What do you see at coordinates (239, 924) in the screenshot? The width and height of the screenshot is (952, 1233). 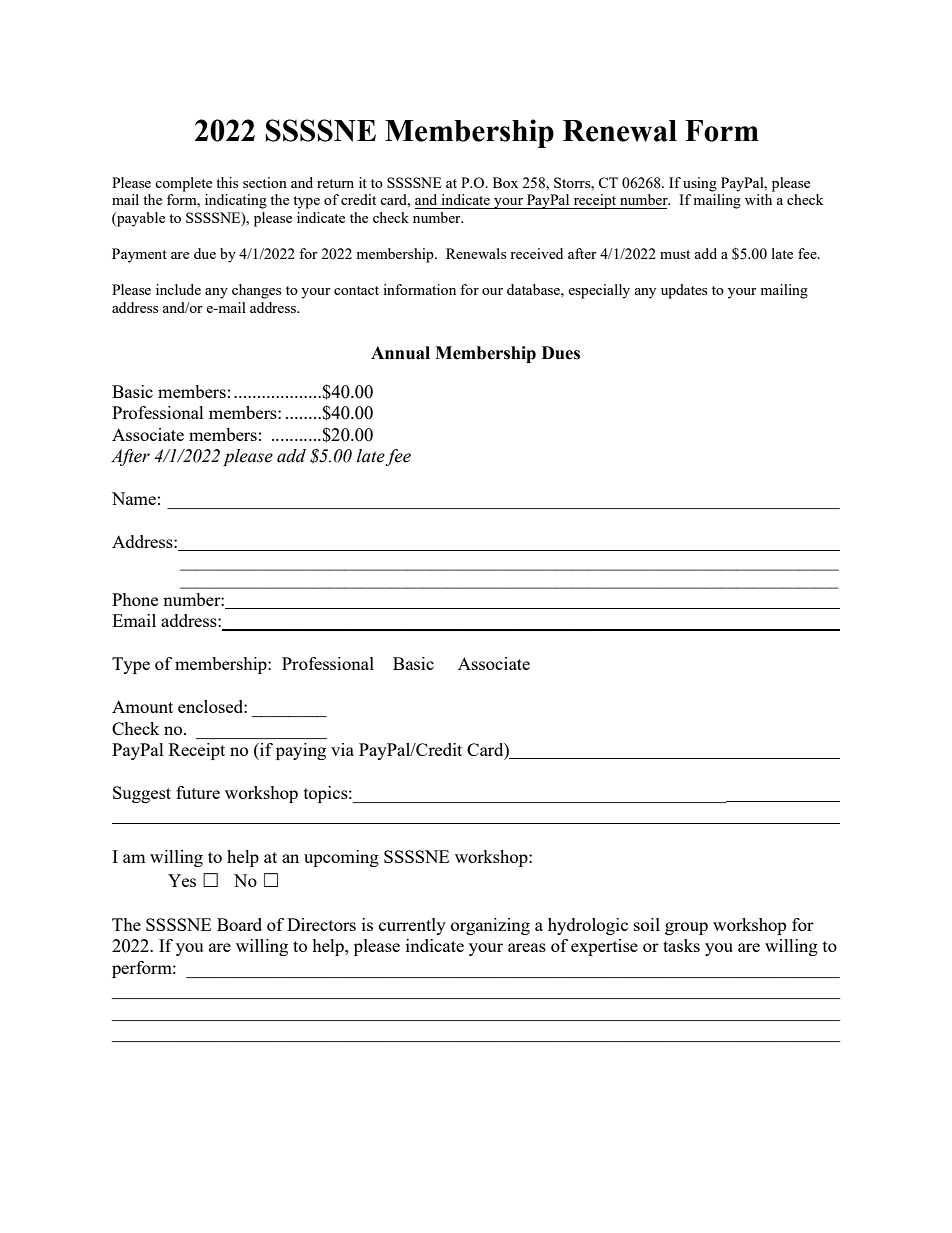 I see `Board` at bounding box center [239, 924].
